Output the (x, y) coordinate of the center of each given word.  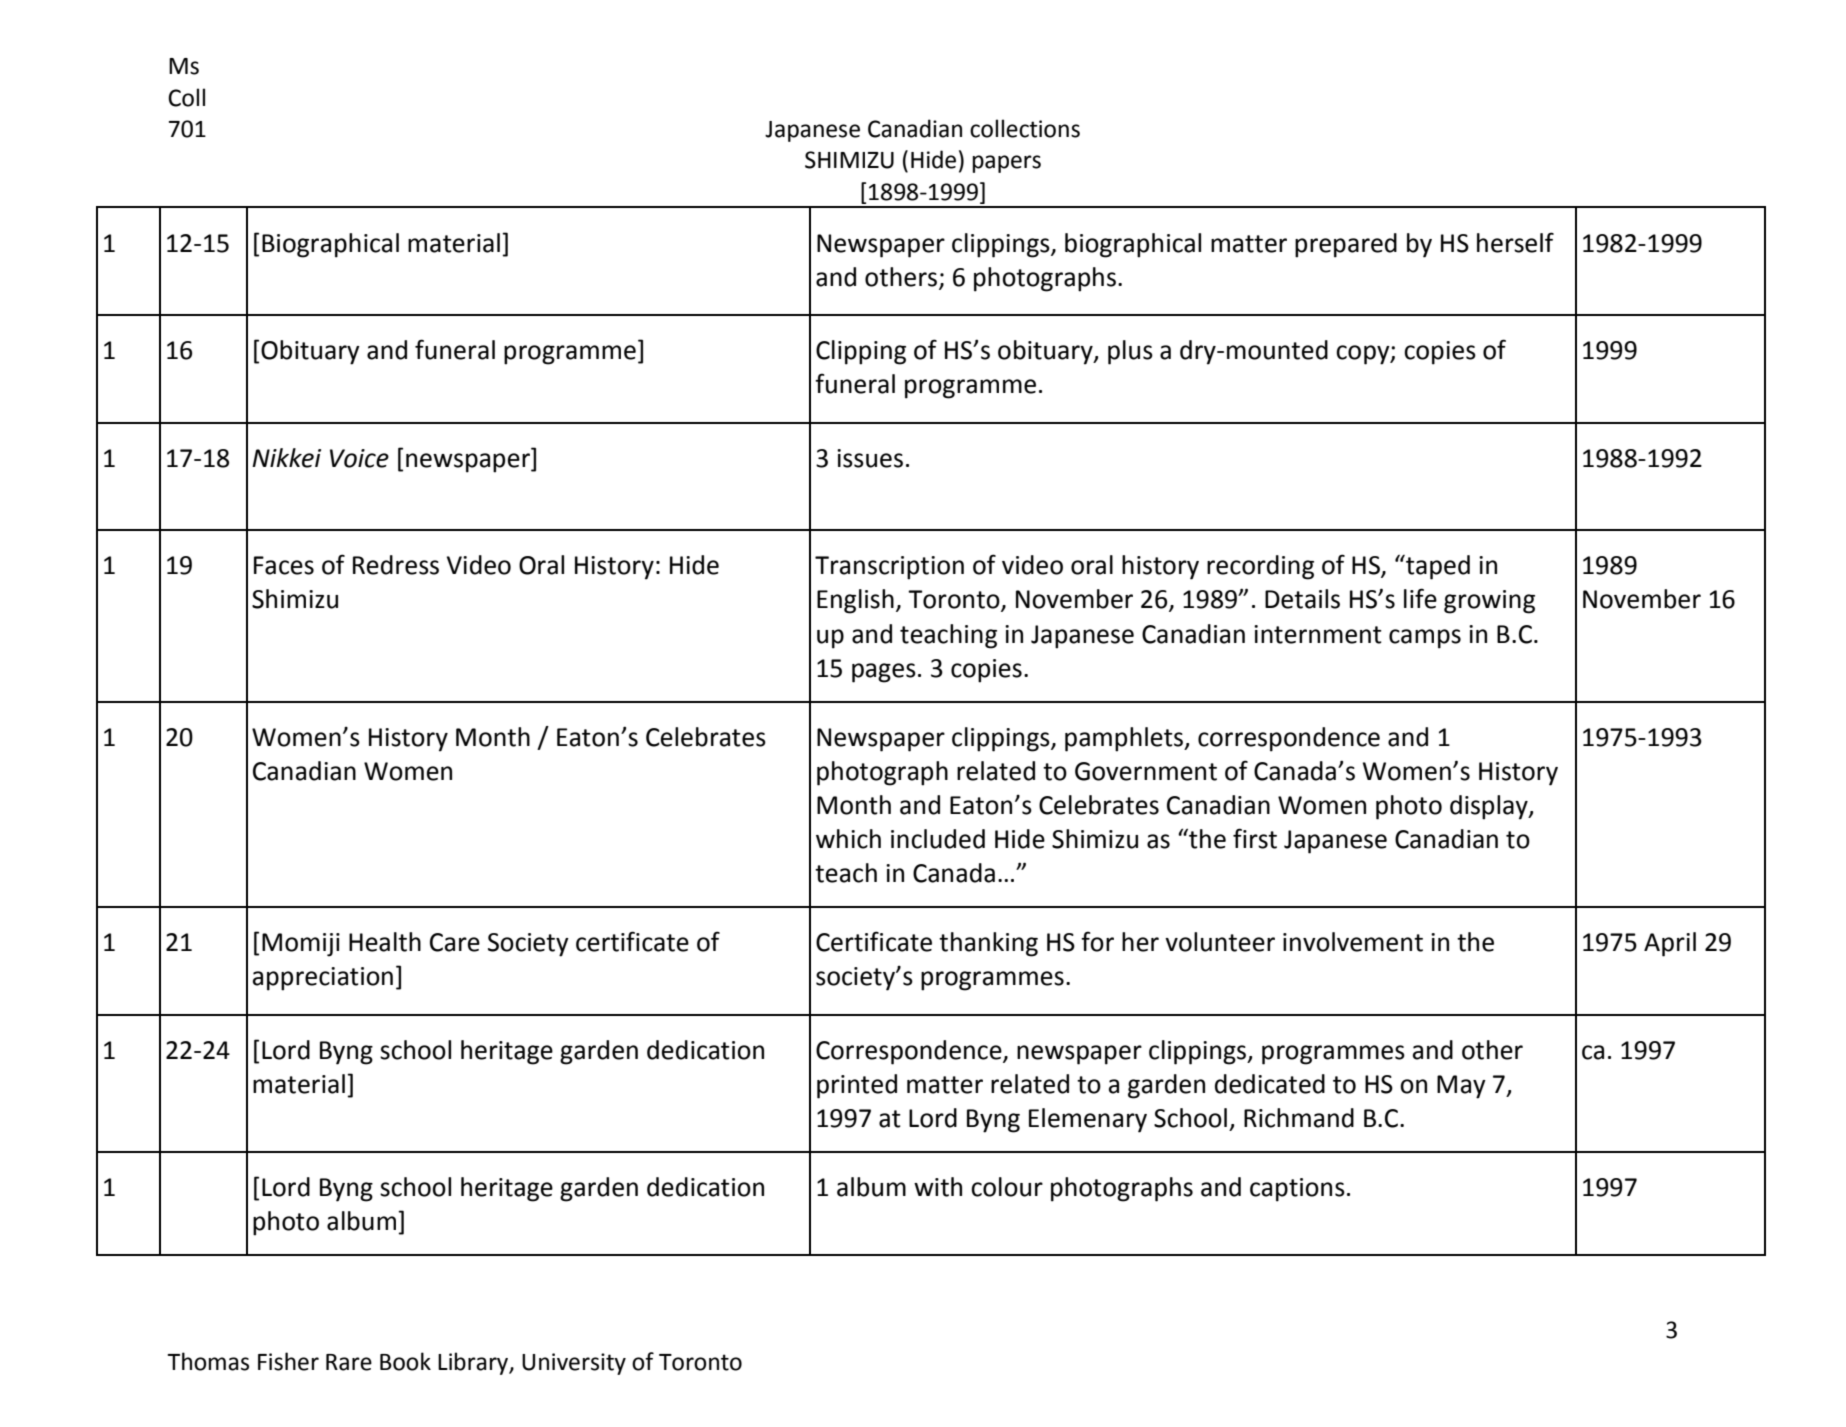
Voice (359, 458)
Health (385, 942)
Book (405, 1361)
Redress (396, 565)
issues (870, 458)
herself (1515, 242)
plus (1130, 352)
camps (1425, 639)
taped (1437, 567)
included (938, 839)
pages (884, 673)
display (1490, 807)
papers (1006, 164)
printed (857, 1086)
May (1461, 1087)
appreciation (323, 979)
